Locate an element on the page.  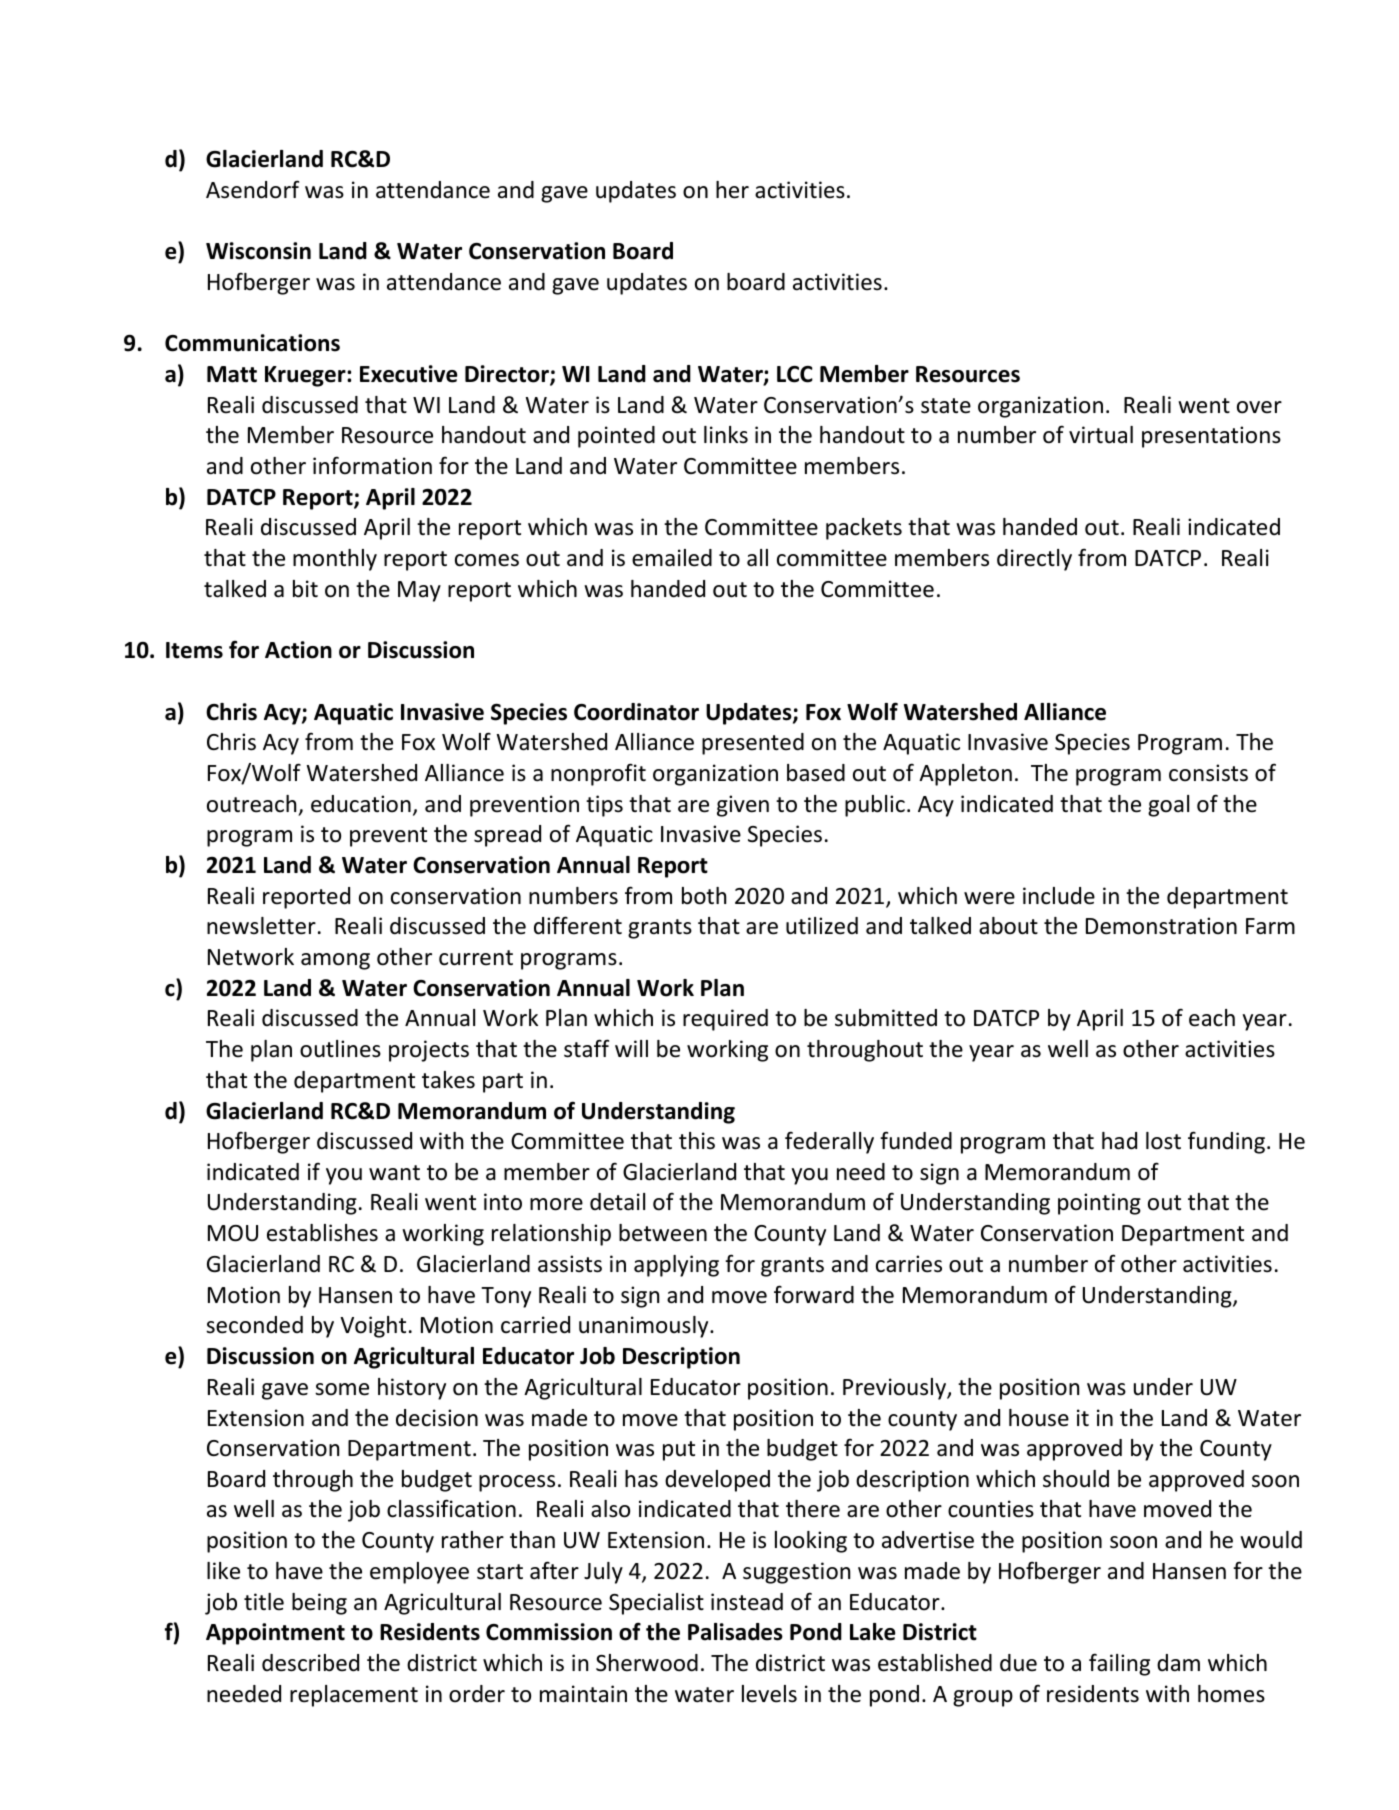
Palisades is located at coordinates (735, 1632).
